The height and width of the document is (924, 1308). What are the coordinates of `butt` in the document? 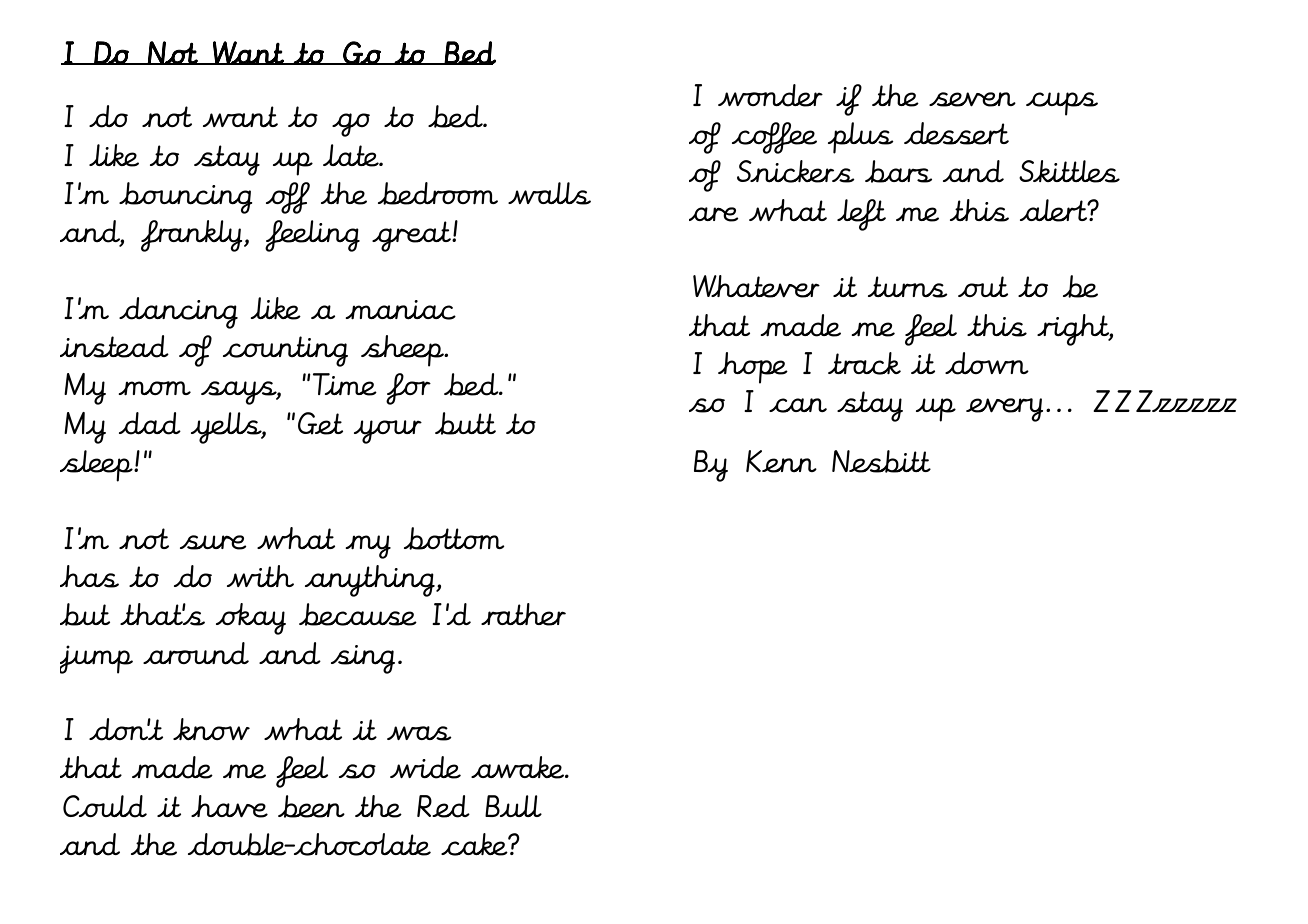 It's located at (465, 423).
